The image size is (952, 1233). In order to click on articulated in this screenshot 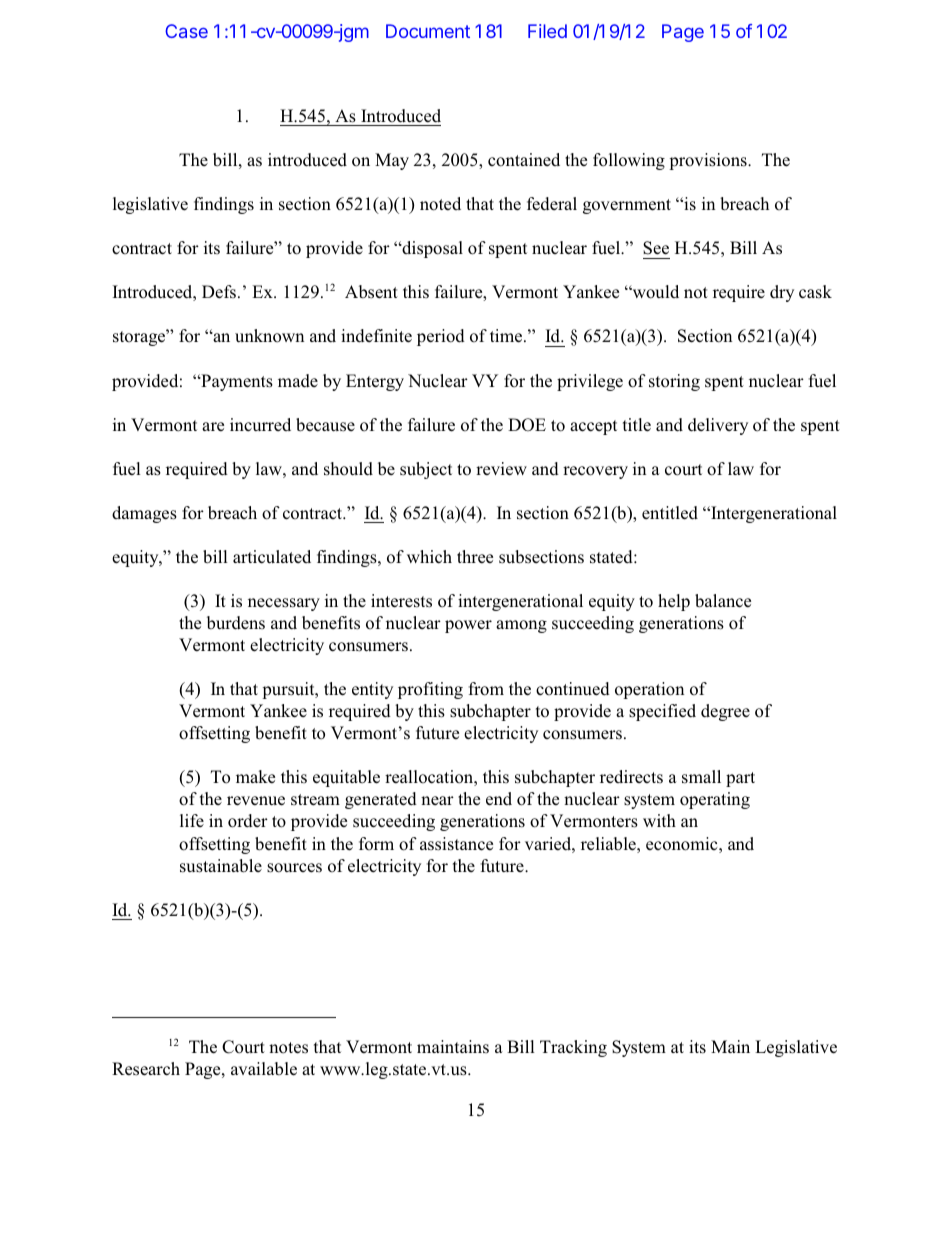, I will do `click(272, 557)`.
